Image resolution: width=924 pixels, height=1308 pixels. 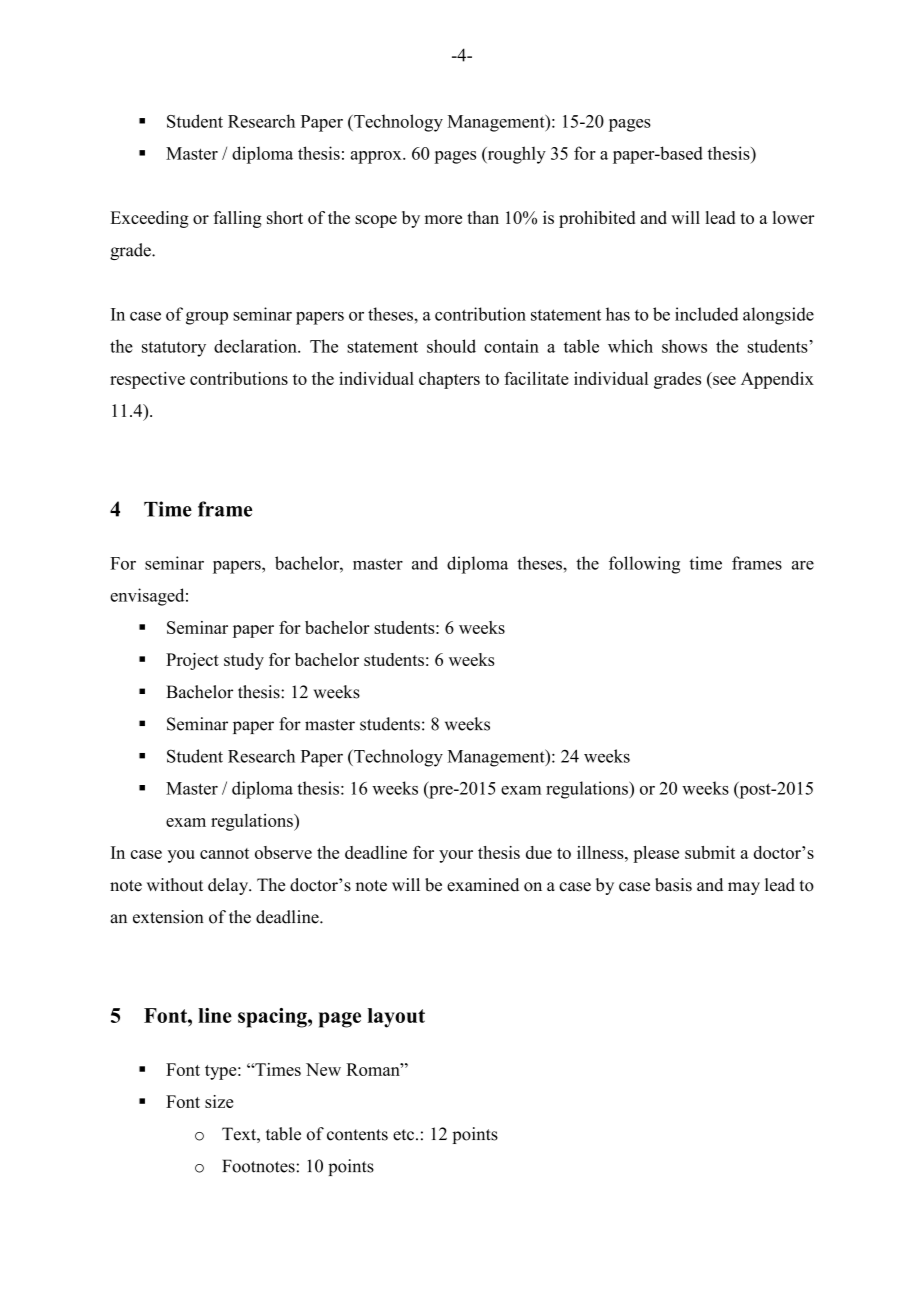 I want to click on are, so click(x=803, y=565).
